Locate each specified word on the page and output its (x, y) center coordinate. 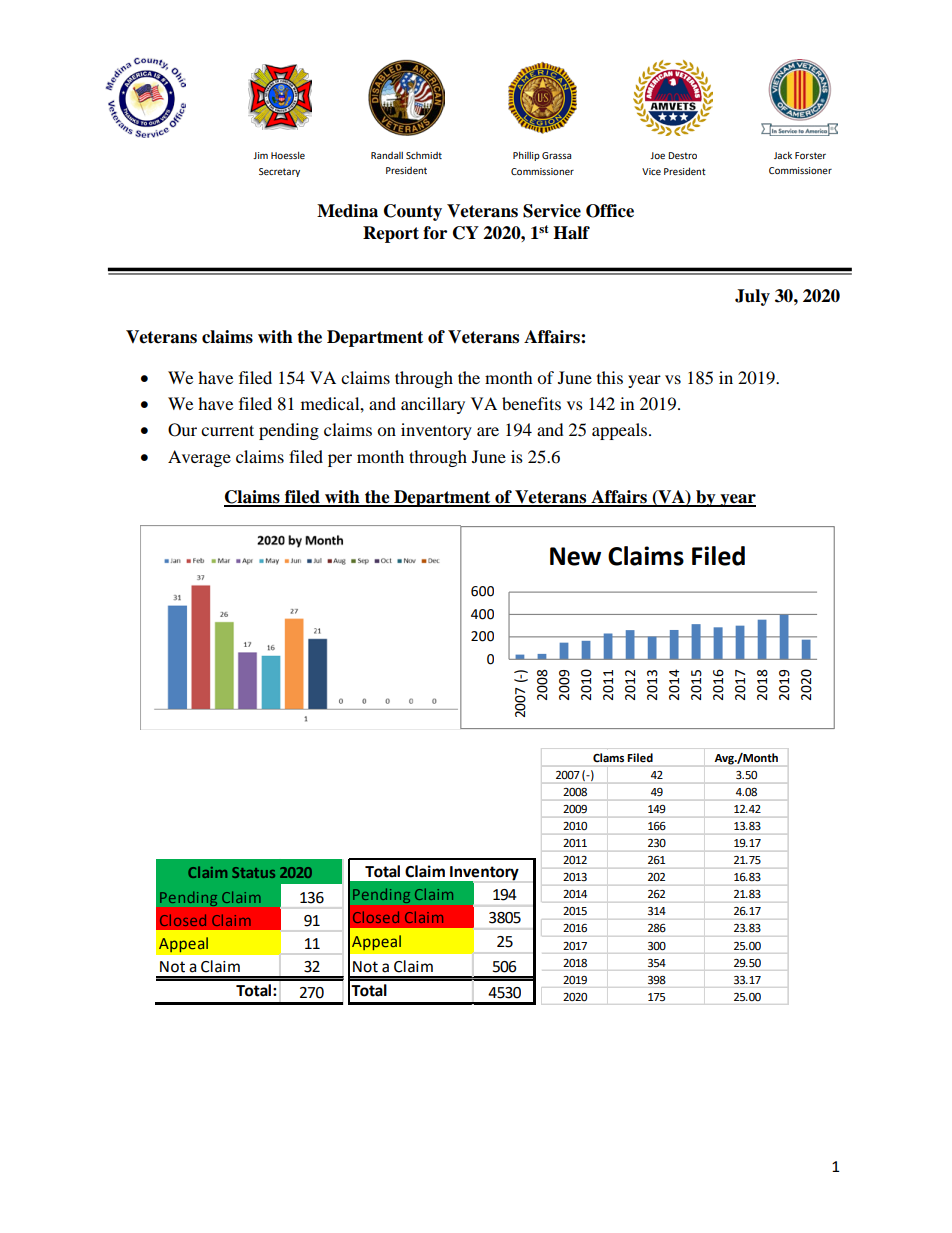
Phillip (526, 156)
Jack (783, 155)
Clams (608, 757)
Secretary (279, 172)
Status (253, 872)
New (575, 556)
